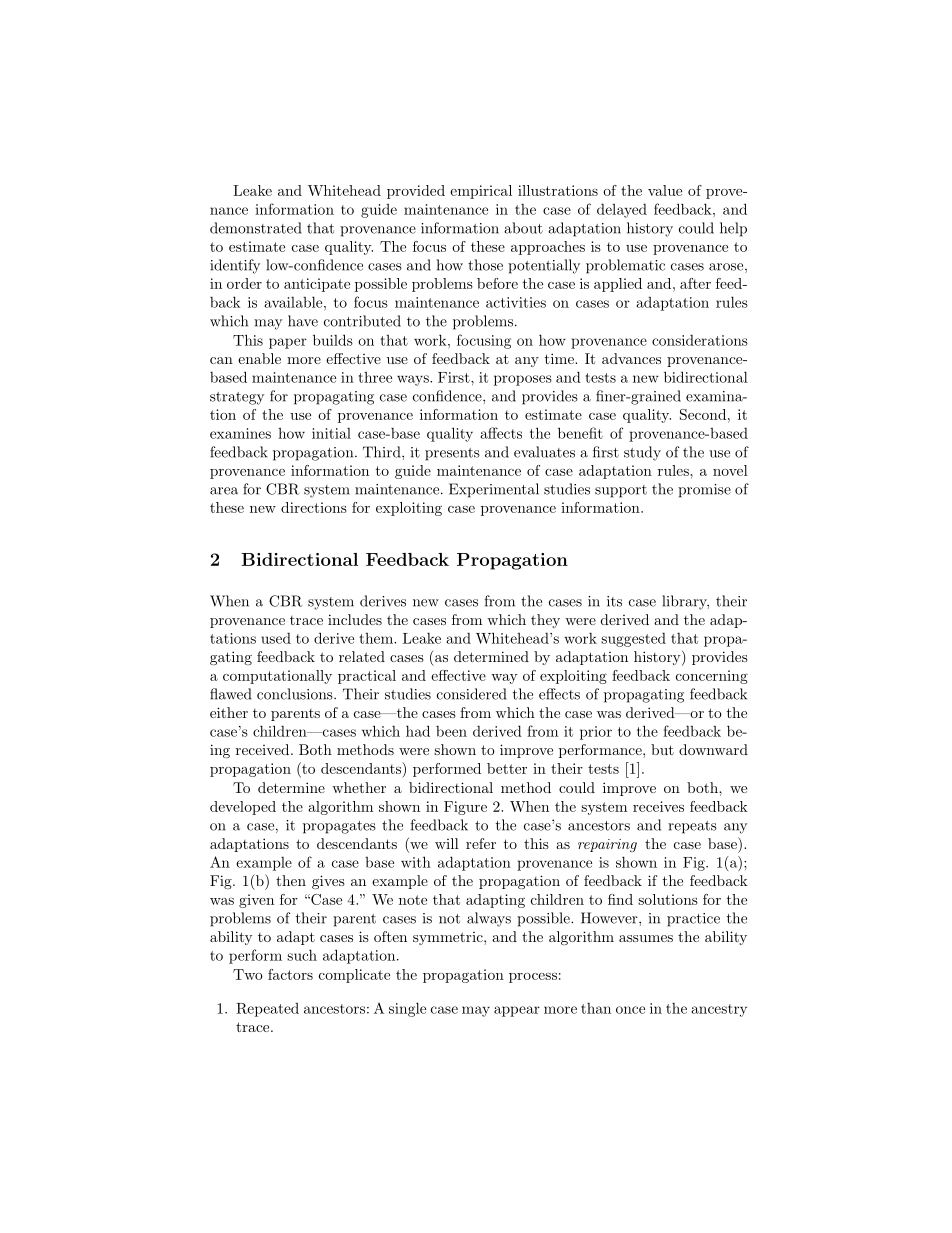 The width and height of the page is (952, 1233). What do you see at coordinates (665, 190) in the page?
I see `value` at bounding box center [665, 190].
